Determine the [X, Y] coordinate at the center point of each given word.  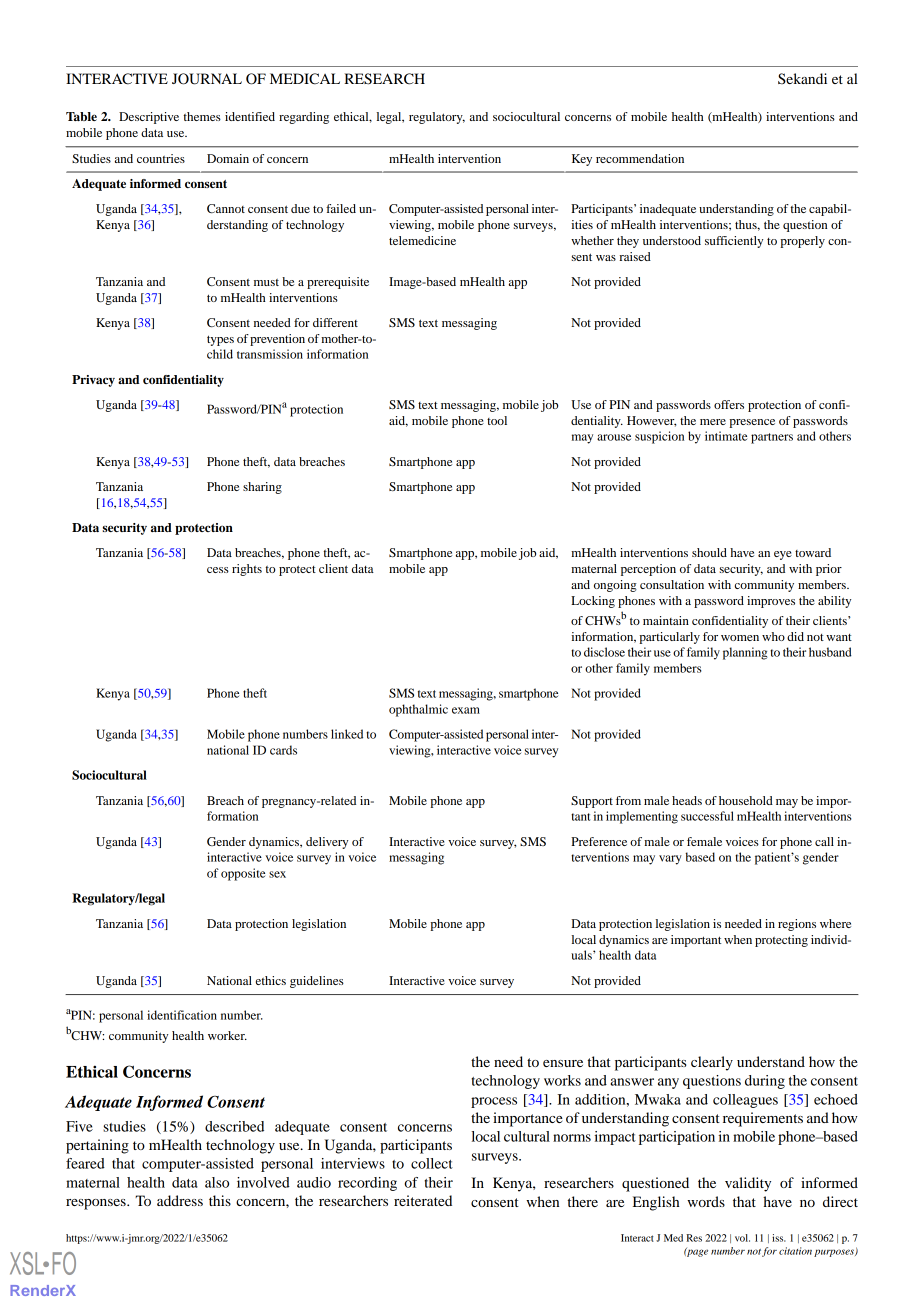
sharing [262, 488]
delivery [327, 843]
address [180, 1200]
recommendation [640, 158]
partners [772, 438]
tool [497, 420]
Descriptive [149, 118]
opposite [243, 874]
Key [582, 160]
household [746, 800]
